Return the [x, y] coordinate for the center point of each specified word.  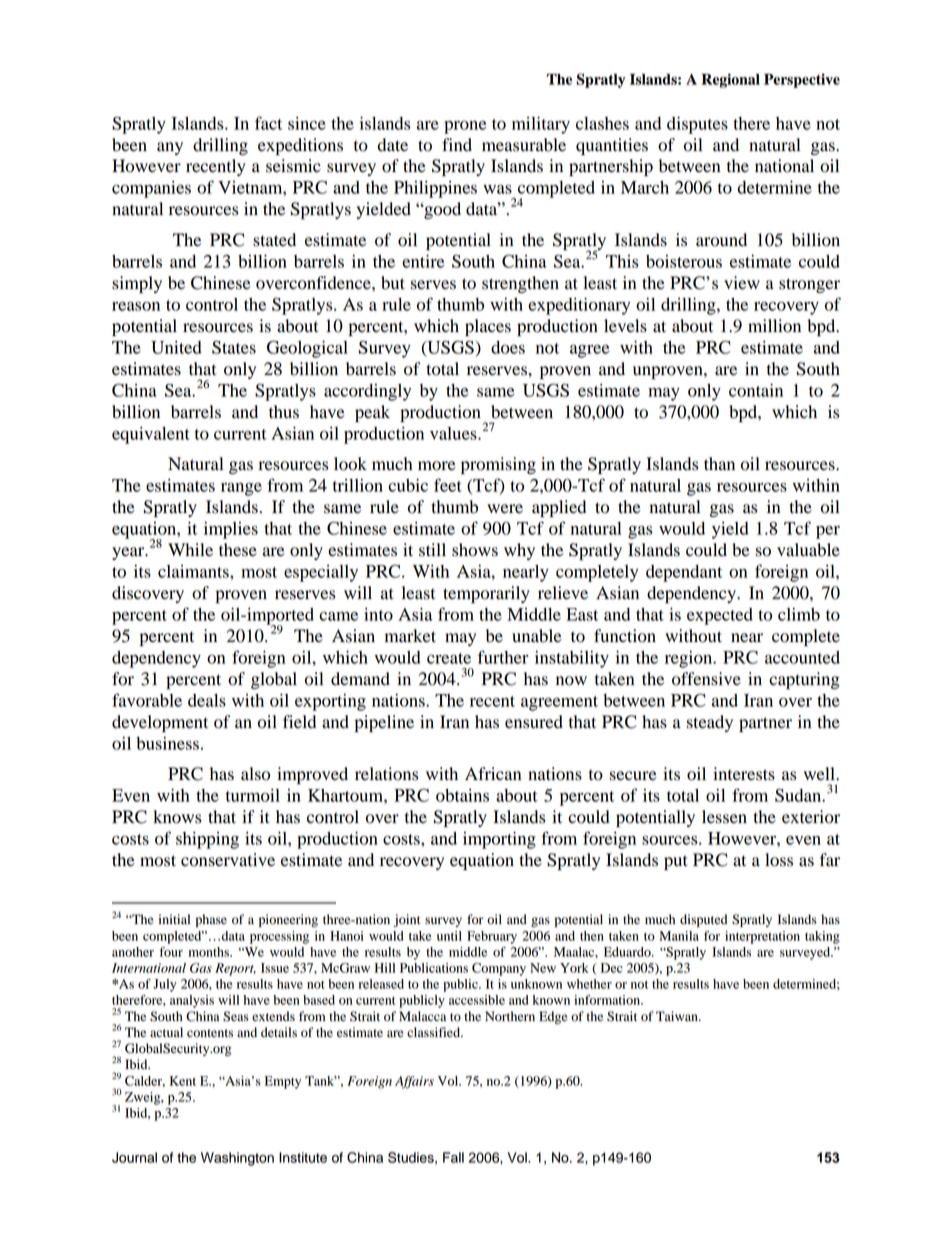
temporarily [486, 594]
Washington [237, 1159]
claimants [194, 571]
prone [465, 127]
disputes [697, 125]
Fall [453, 1157]
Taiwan [678, 1016]
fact [268, 123]
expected [720, 616]
